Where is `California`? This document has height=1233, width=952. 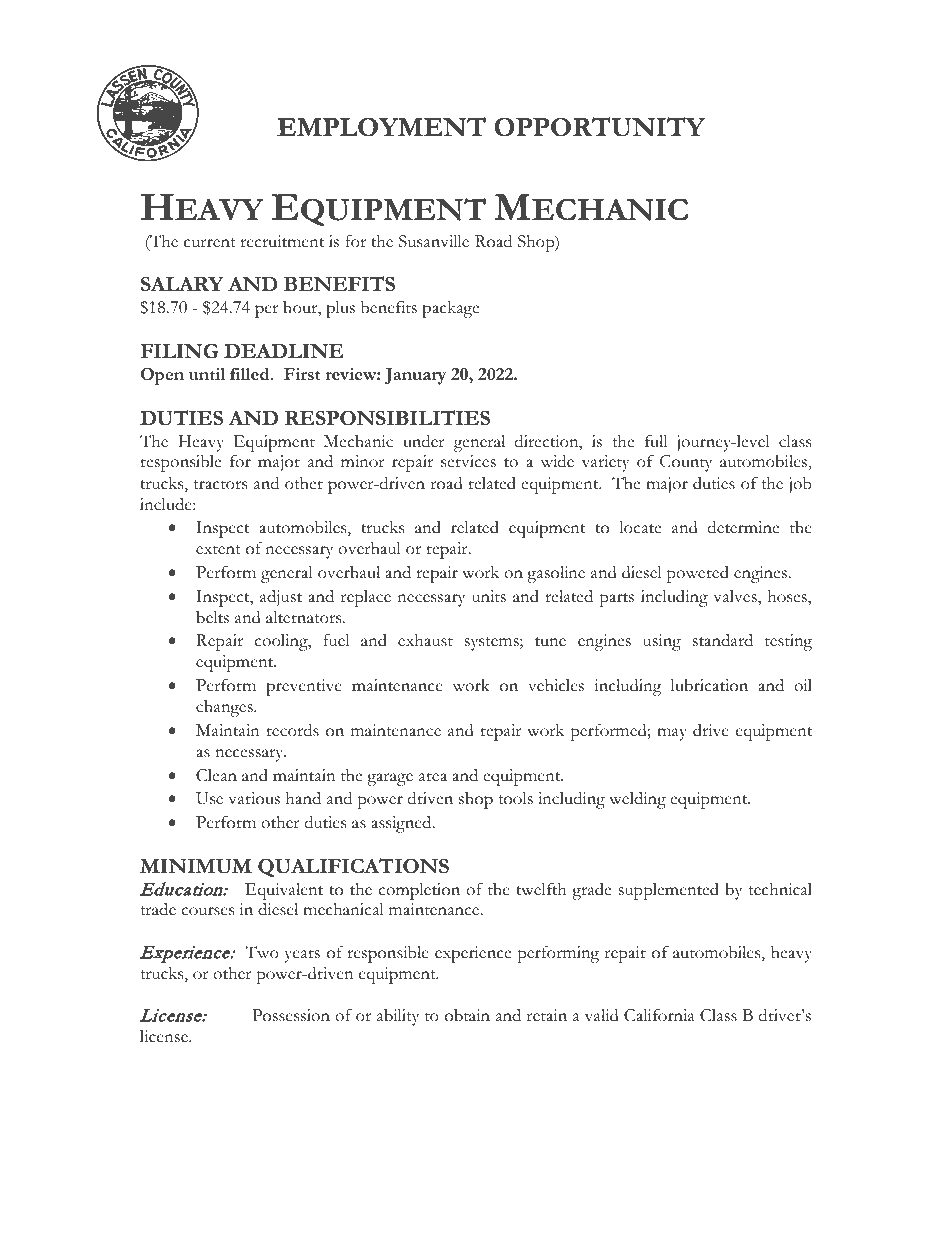
California is located at coordinates (659, 1015).
